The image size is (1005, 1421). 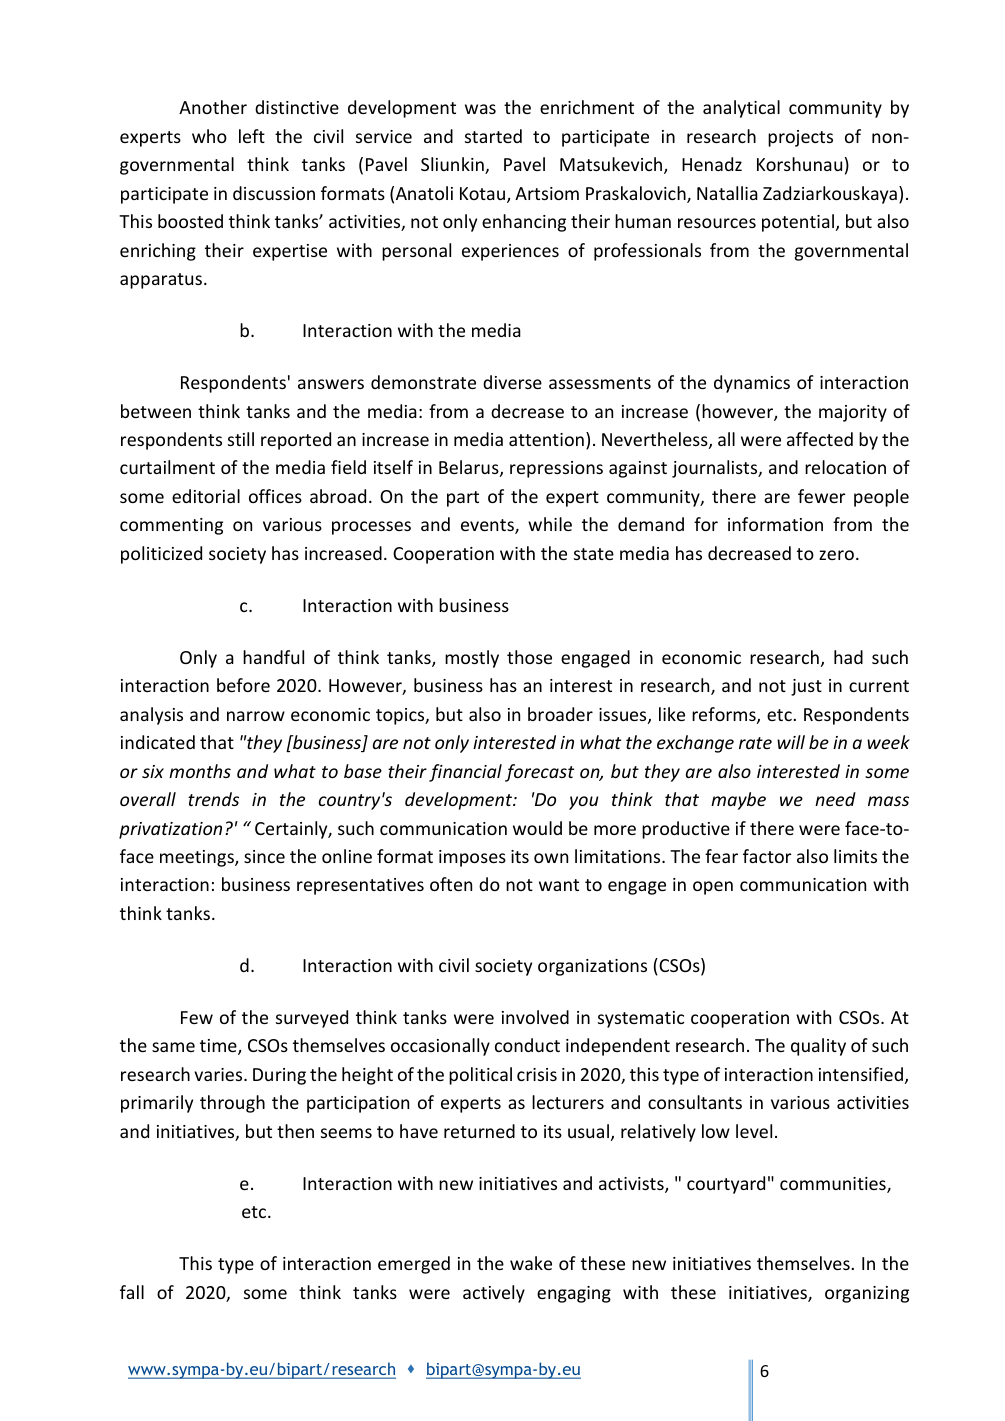 What do you see at coordinates (820, 439) in the document?
I see `affected` at bounding box center [820, 439].
